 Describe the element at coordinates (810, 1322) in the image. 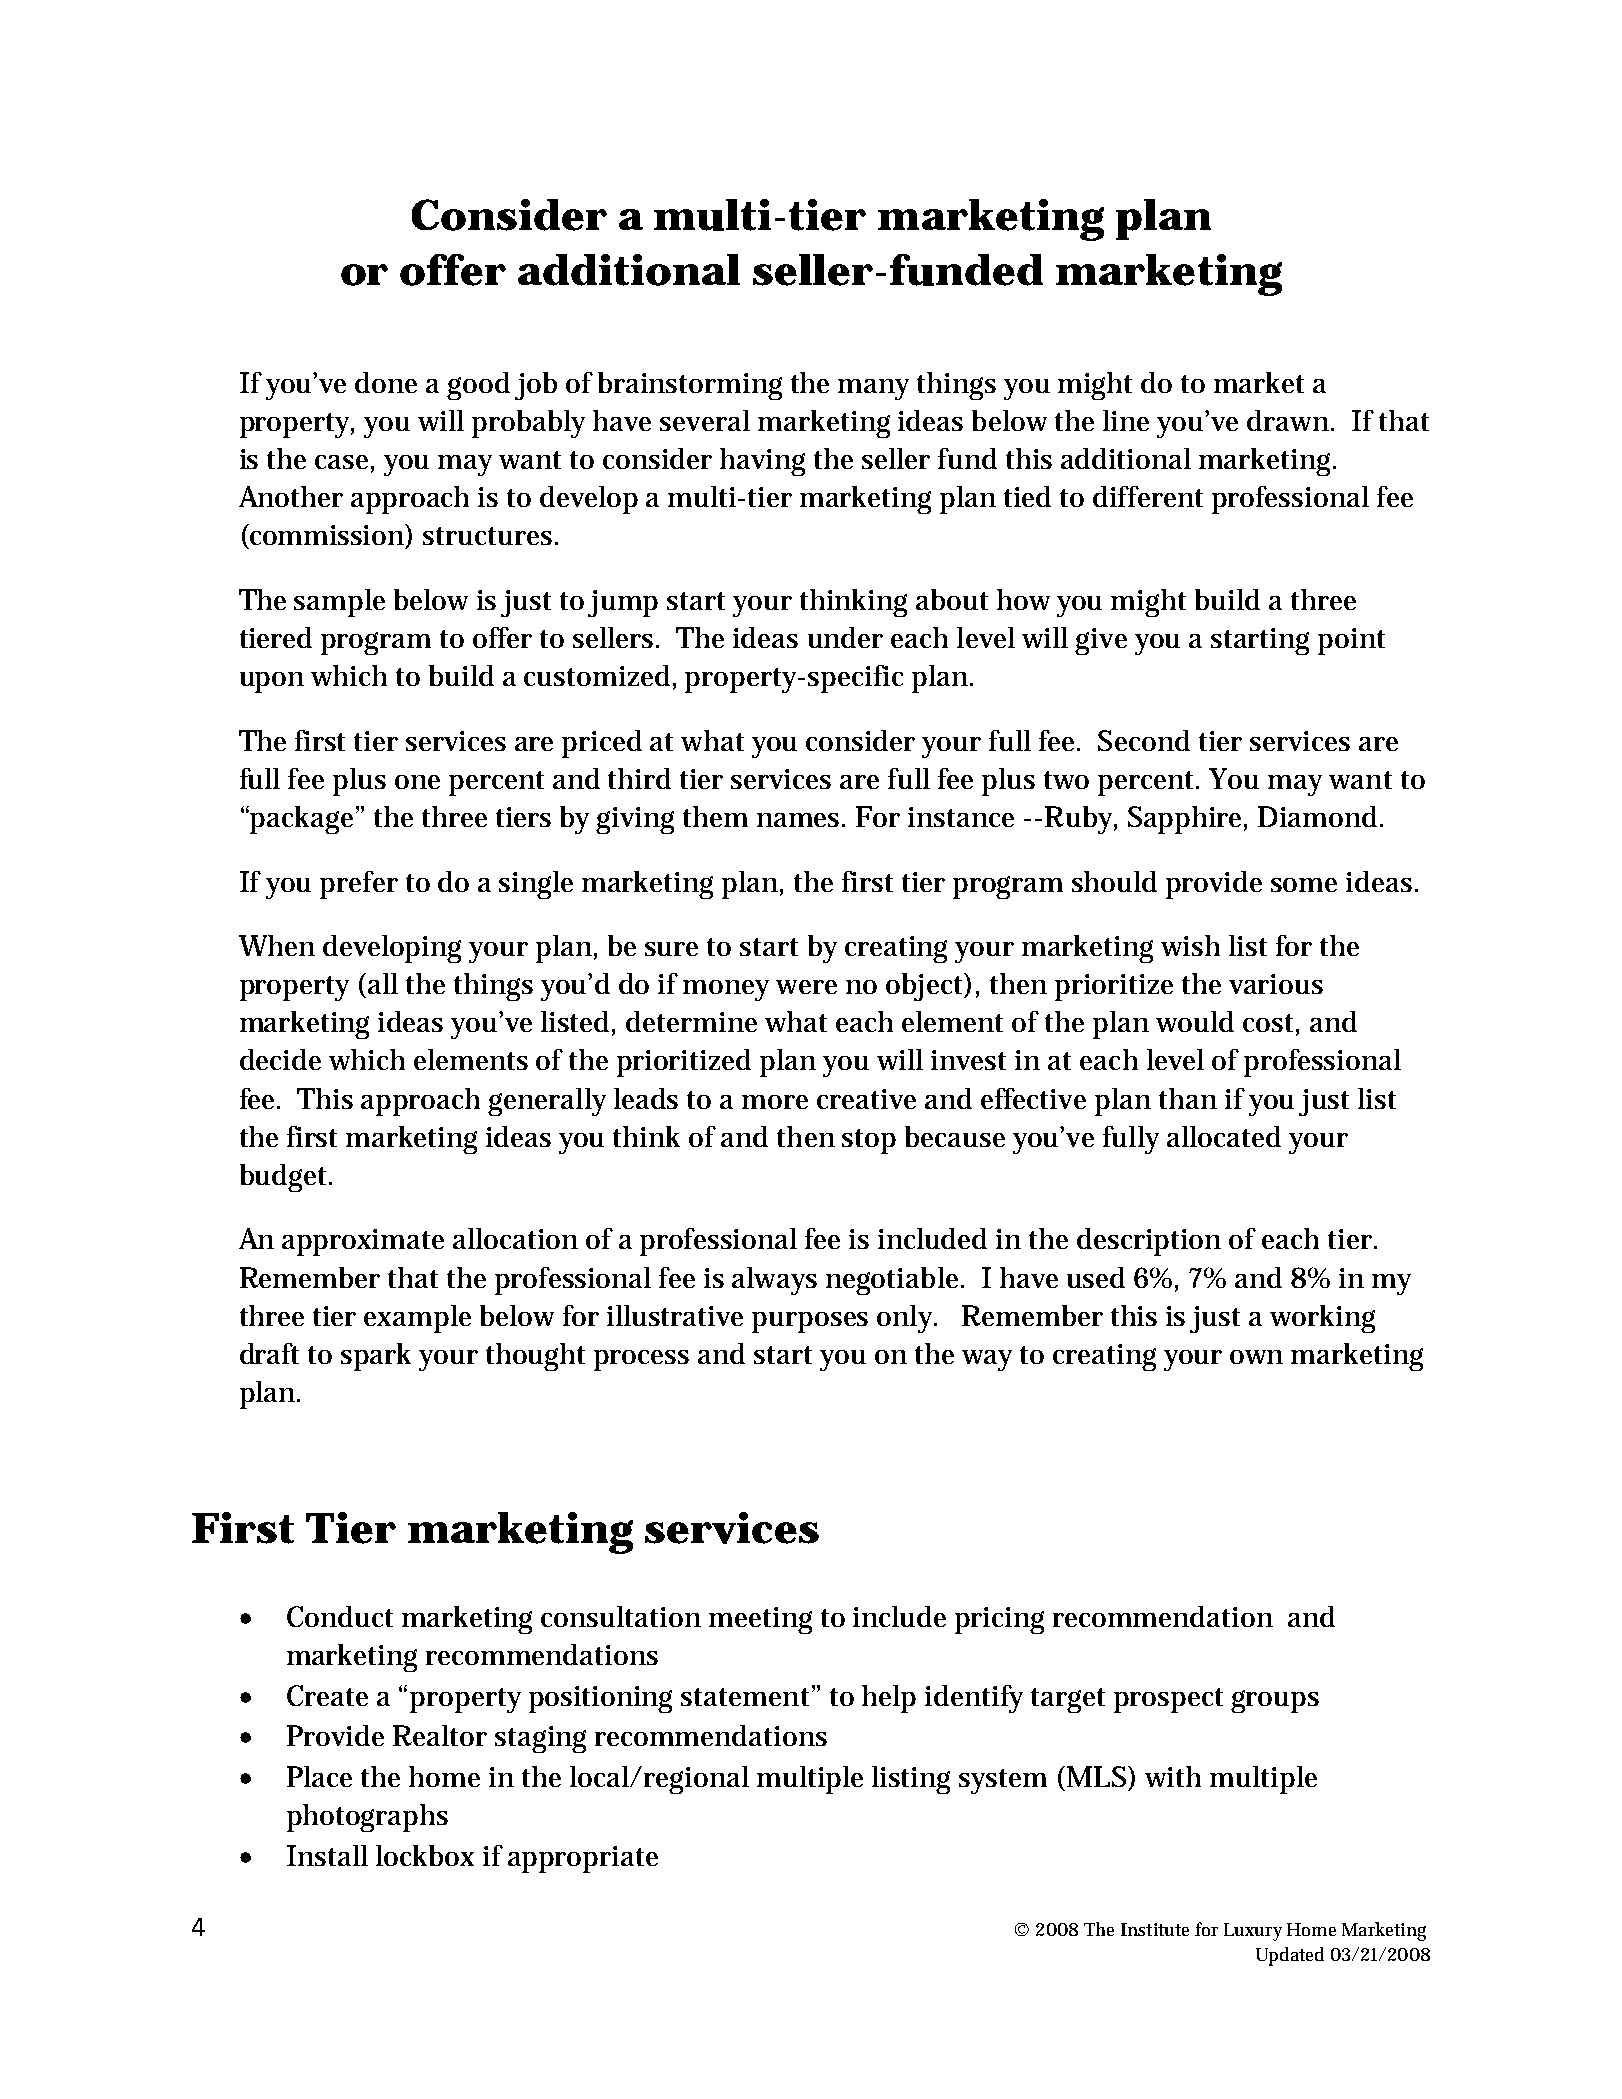

I see `purposes` at that location.
